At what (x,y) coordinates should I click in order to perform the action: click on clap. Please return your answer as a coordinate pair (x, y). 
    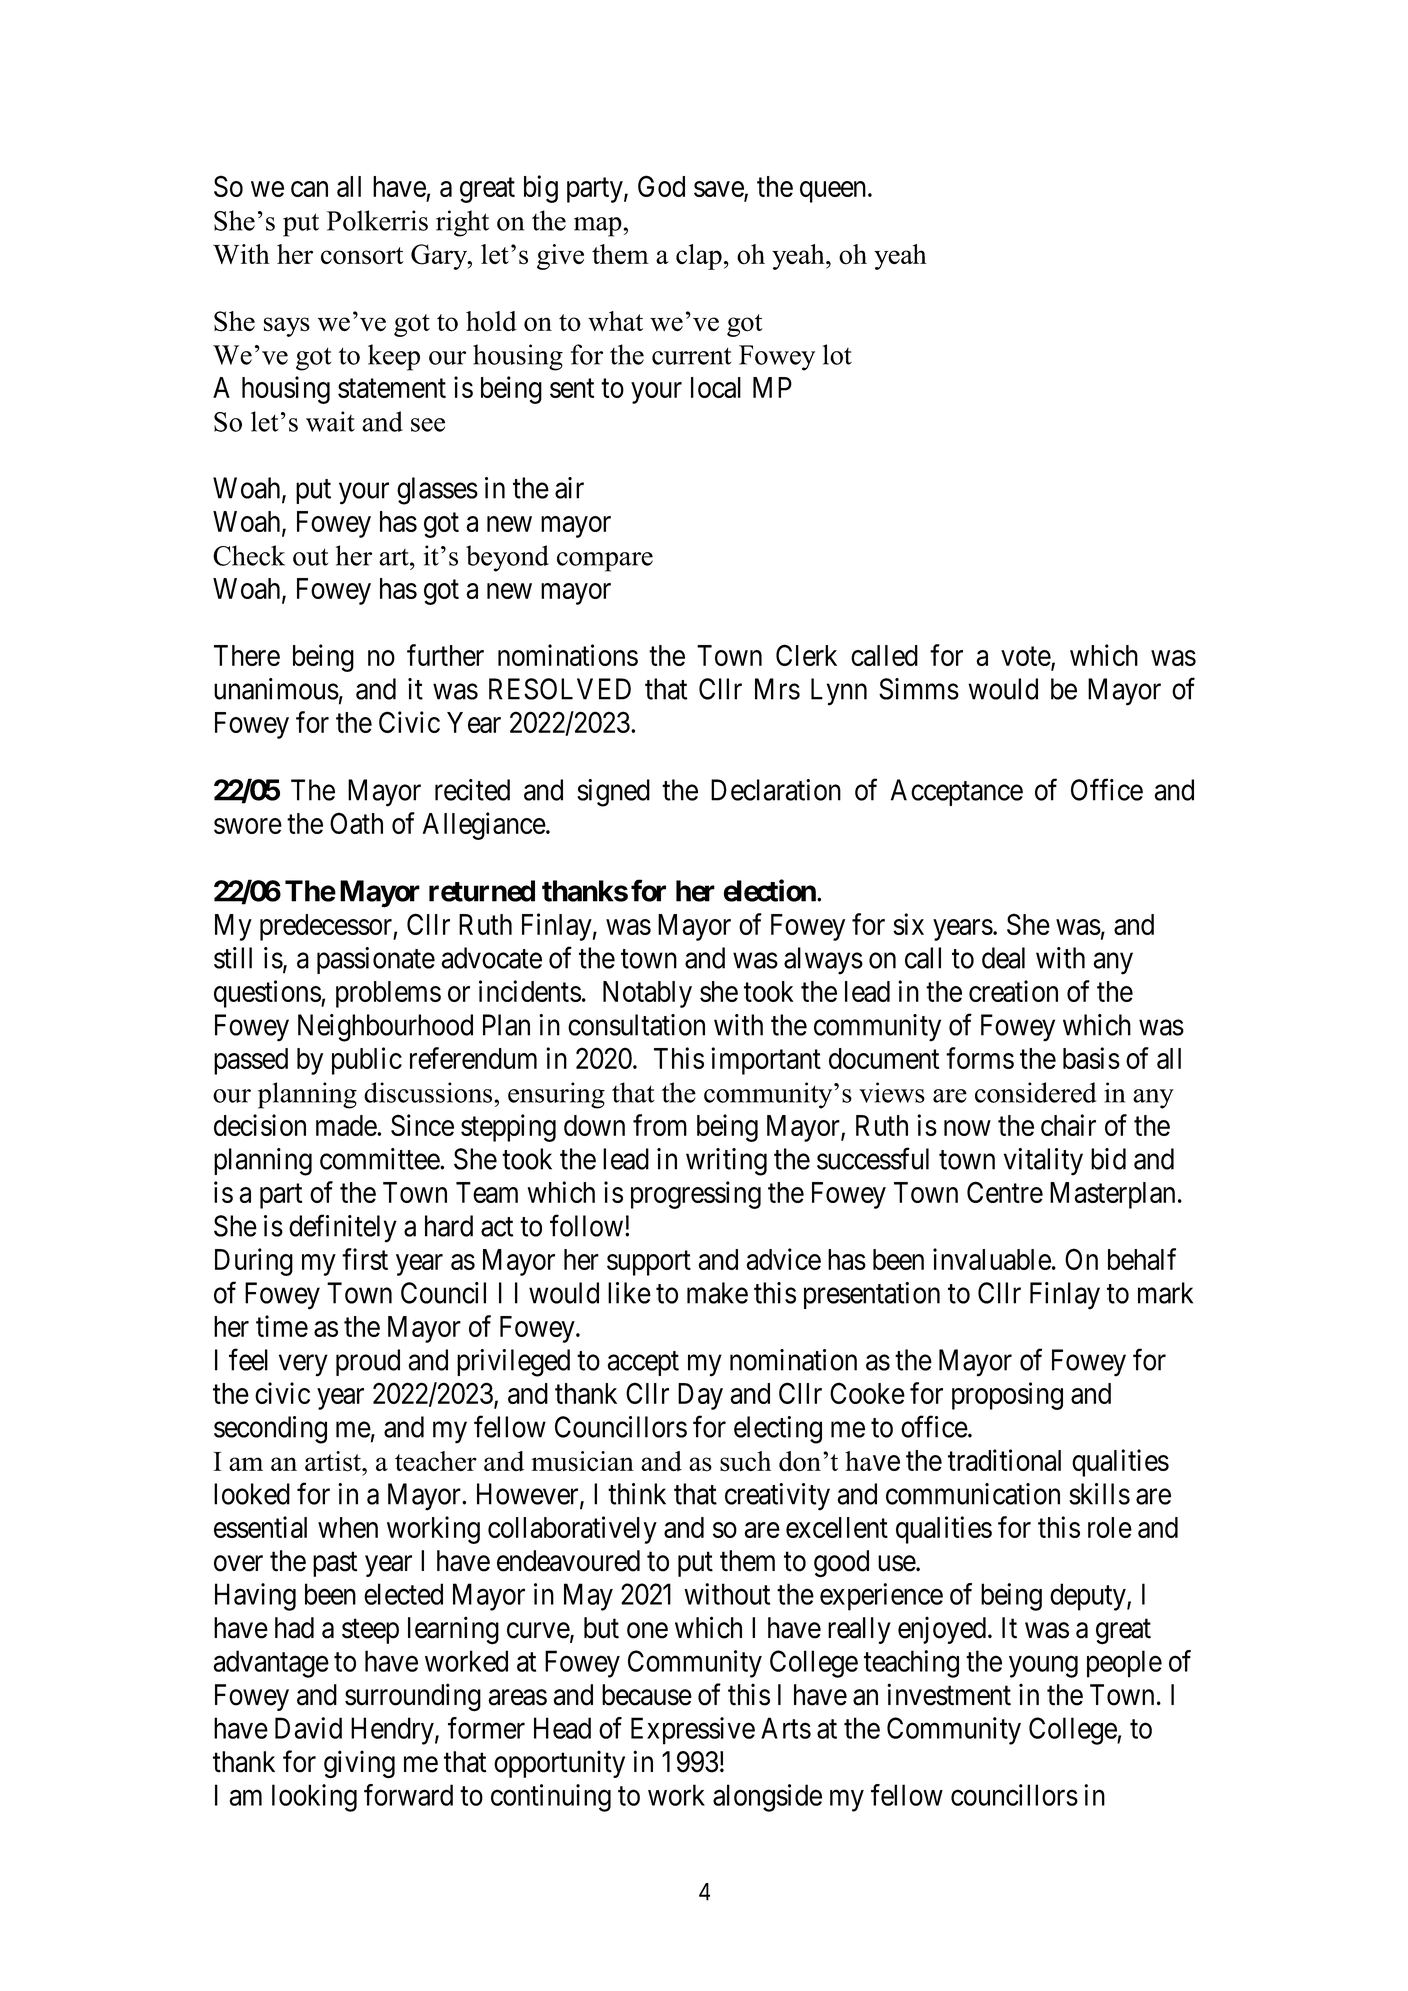
    Looking at the image, I should click on (699, 257).
